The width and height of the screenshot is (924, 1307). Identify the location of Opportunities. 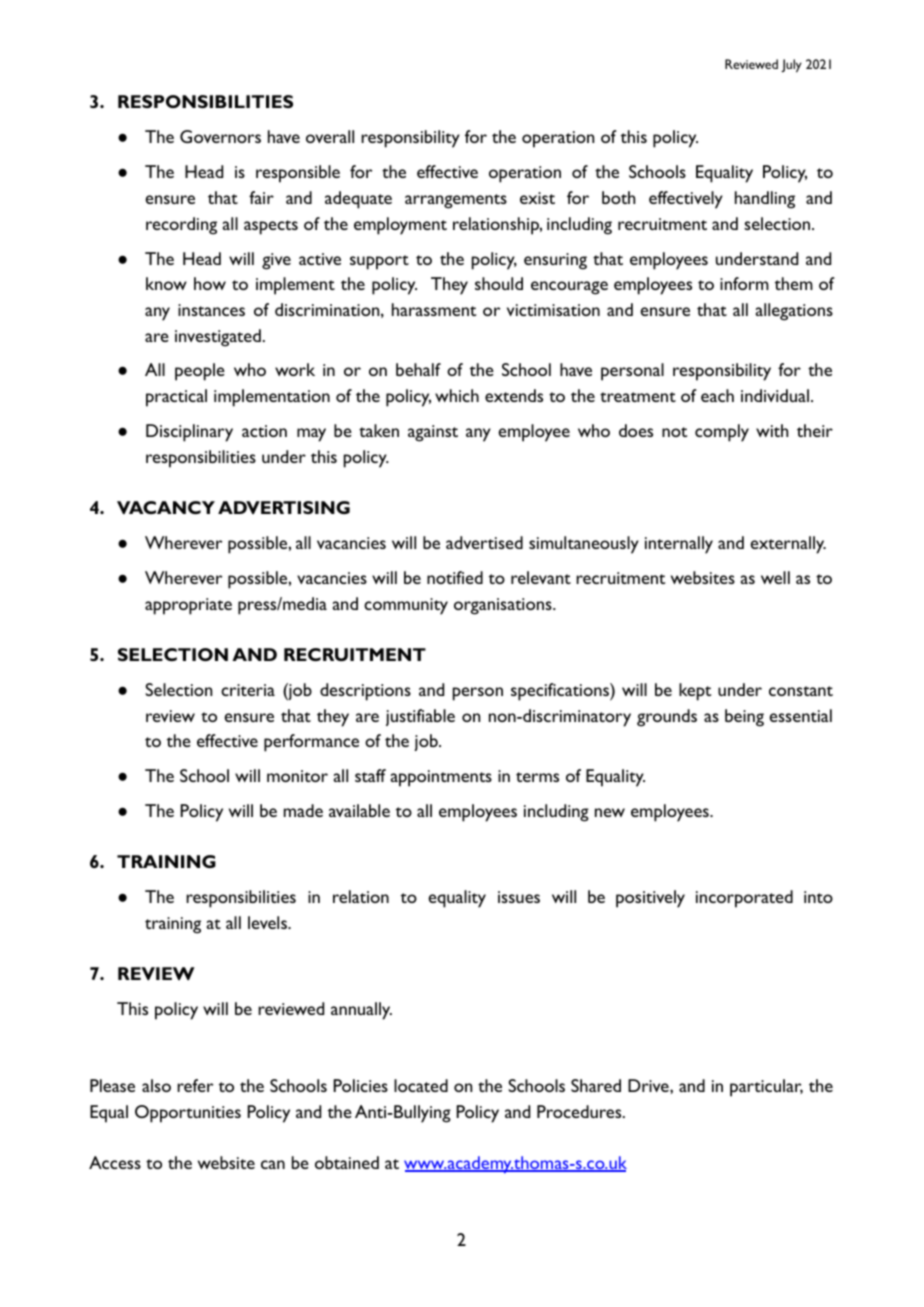
(188, 1114).
